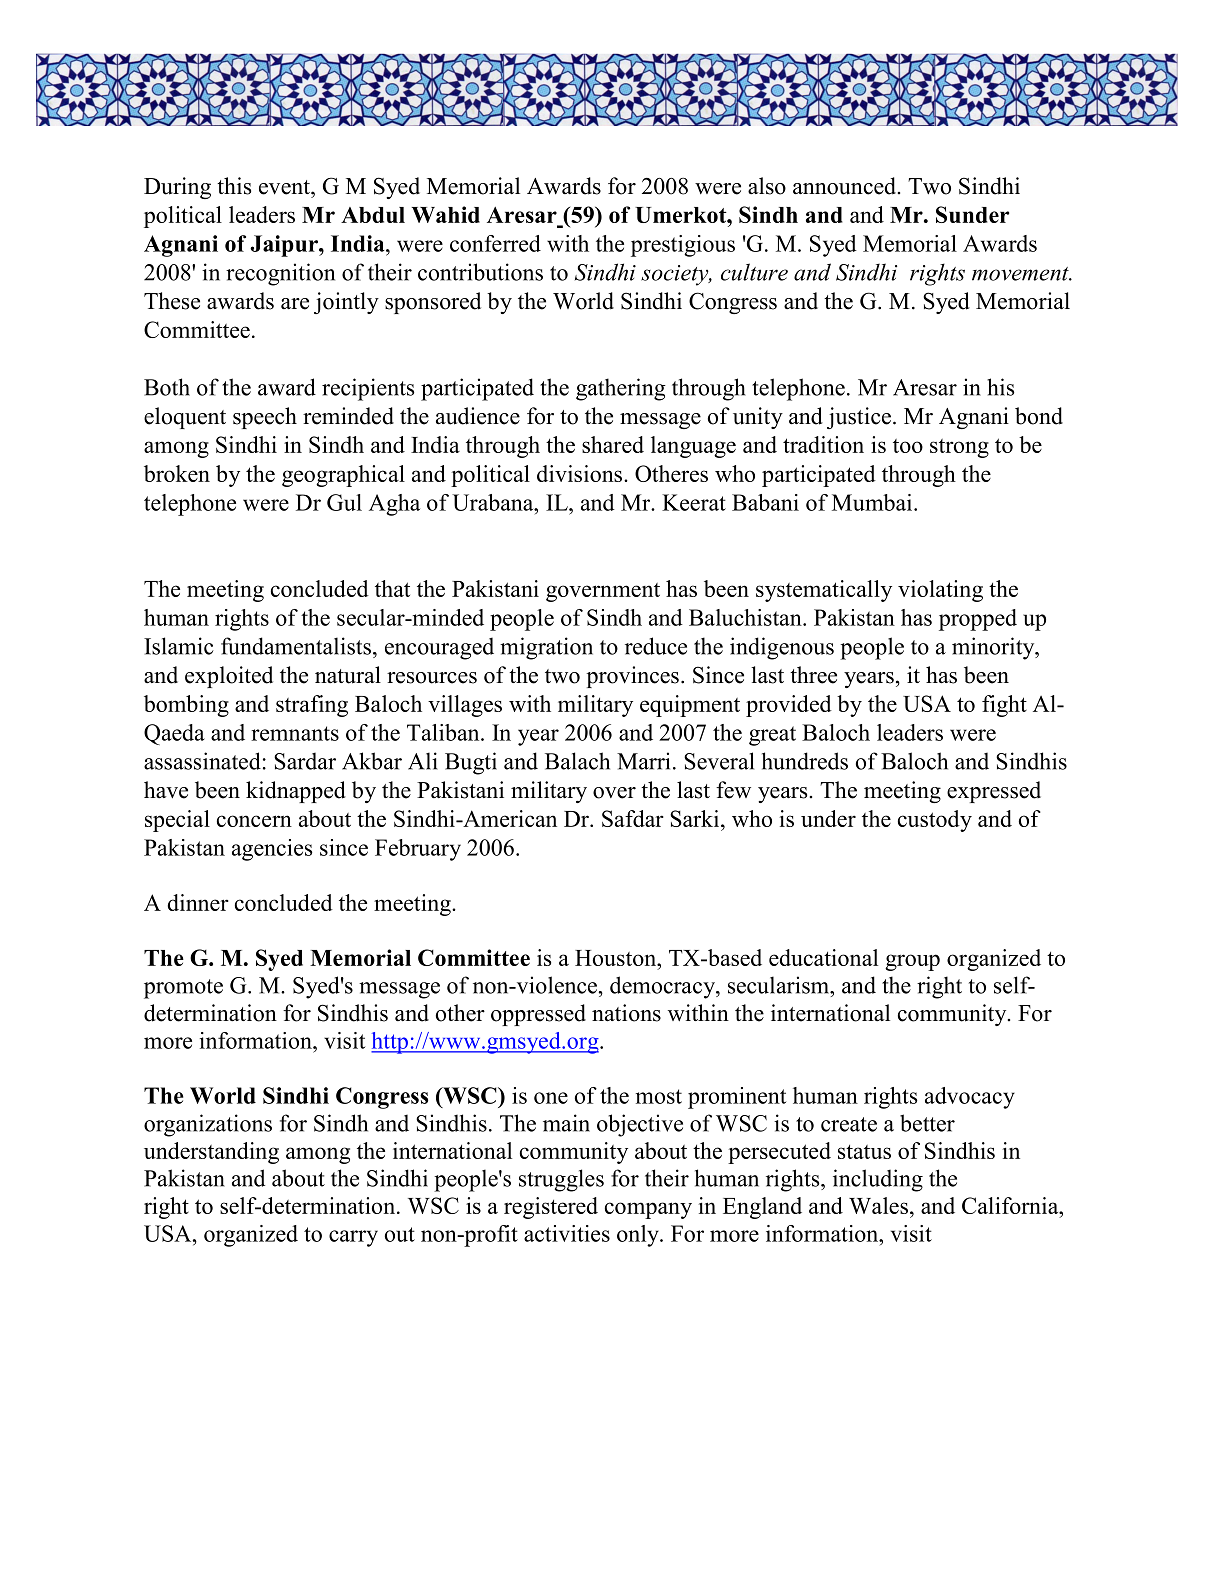 The image size is (1222, 1582). Describe the element at coordinates (940, 591) in the screenshot. I see `violating` at that location.
